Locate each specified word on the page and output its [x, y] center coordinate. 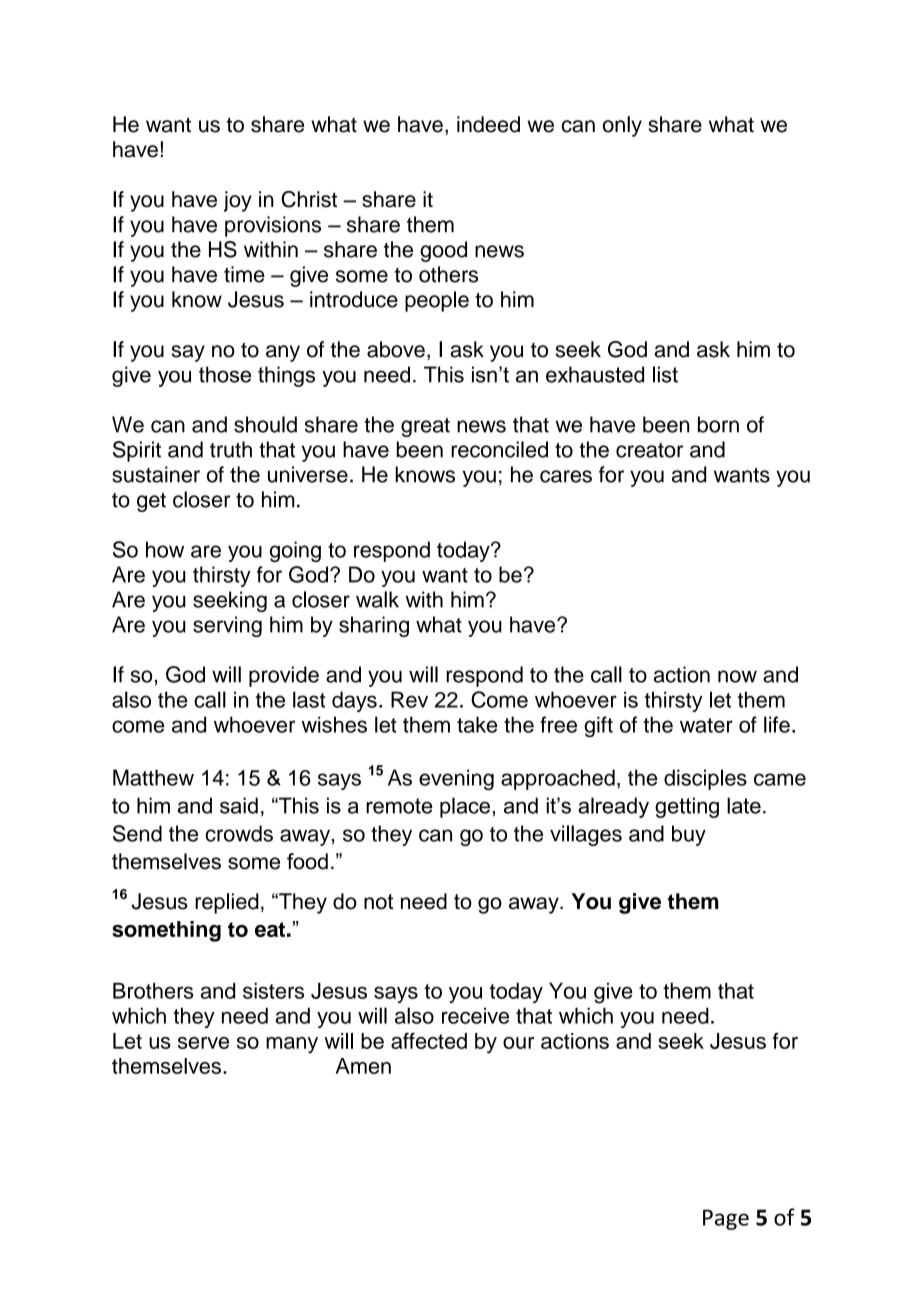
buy [689, 835]
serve [203, 1043]
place [465, 807]
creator [649, 450]
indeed [488, 124]
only [622, 126]
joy [238, 201]
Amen [363, 1066]
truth [231, 449]
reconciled [499, 449]
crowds [239, 833]
